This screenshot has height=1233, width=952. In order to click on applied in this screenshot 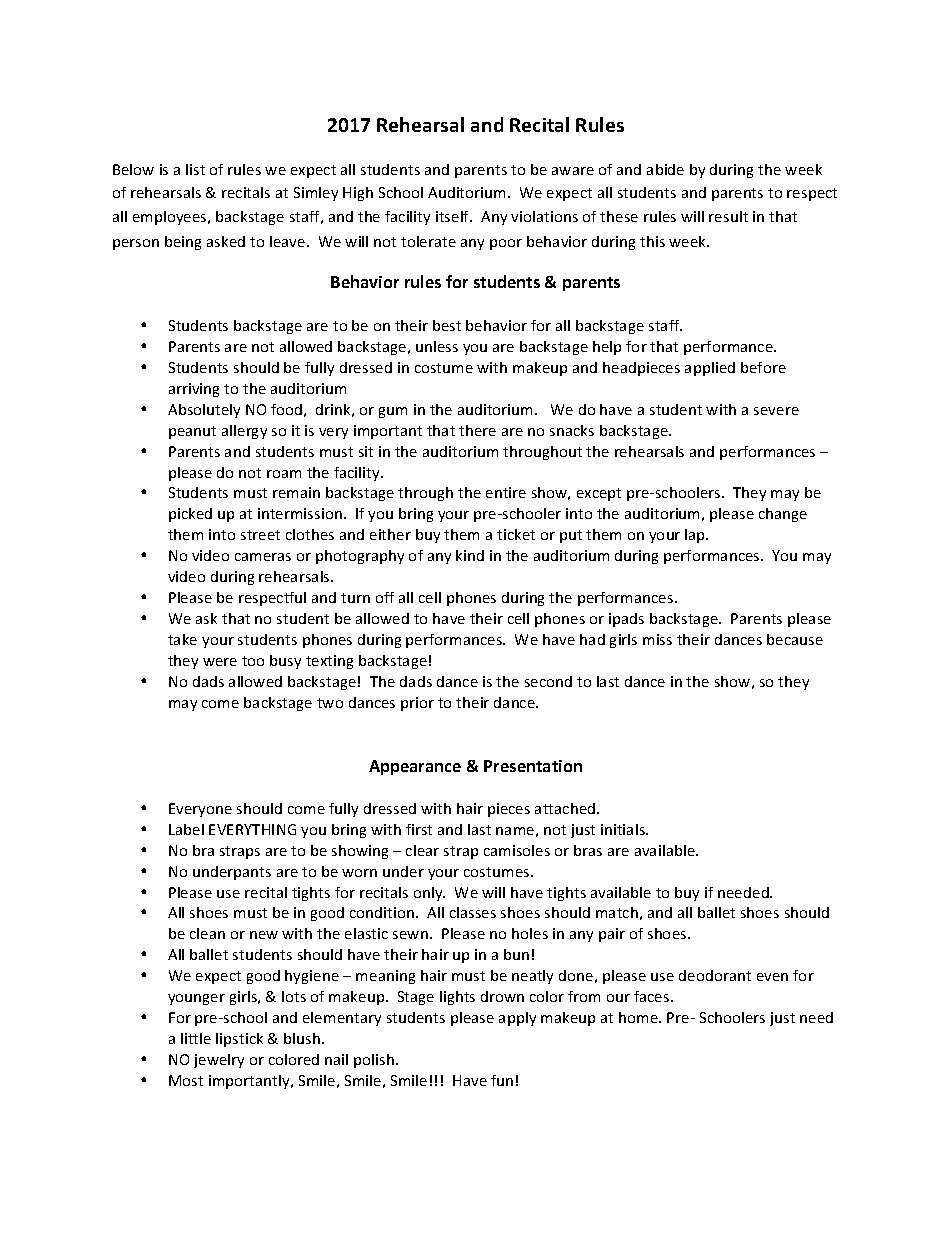, I will do `click(710, 369)`.
